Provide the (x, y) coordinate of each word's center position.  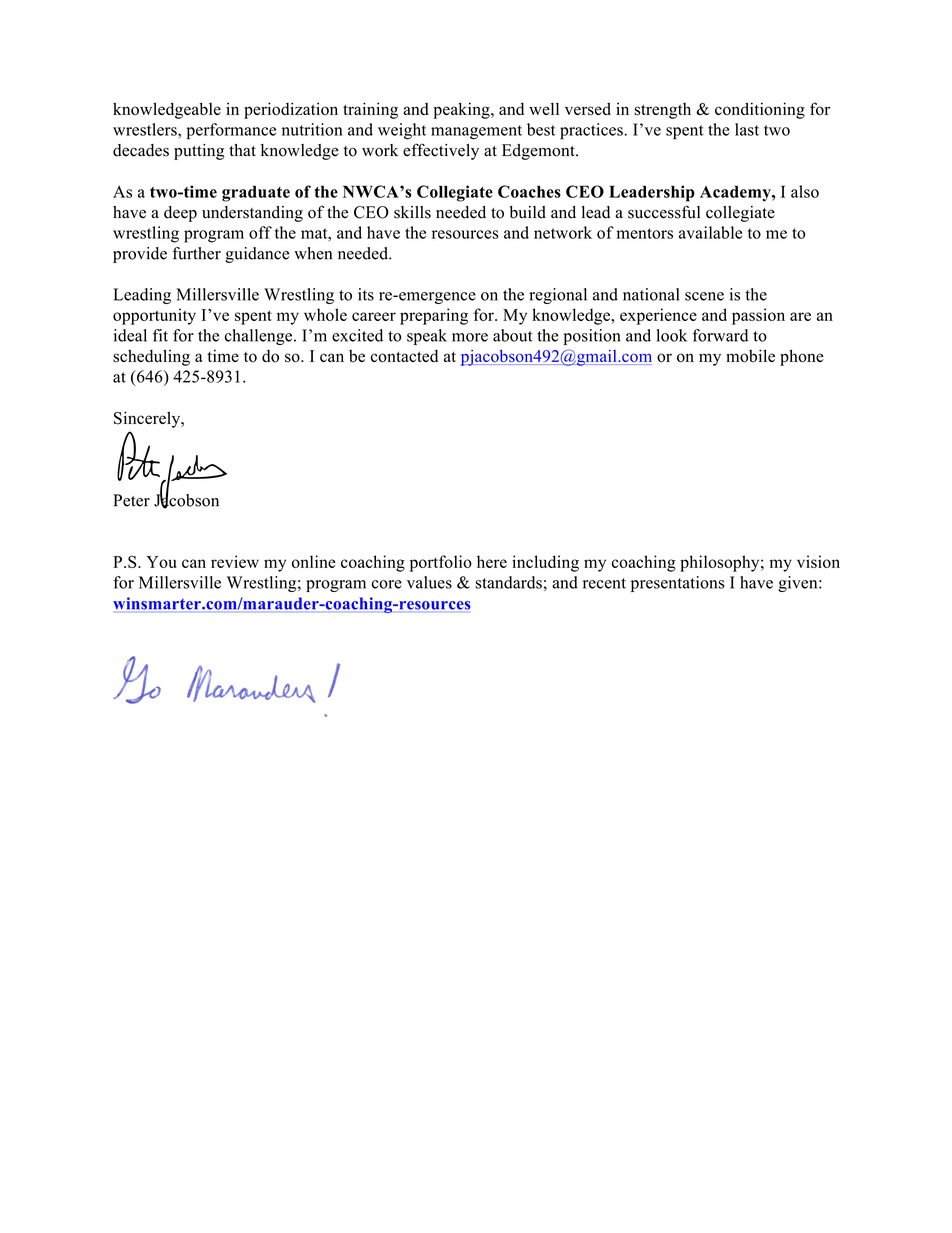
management (476, 132)
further (197, 253)
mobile (750, 356)
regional (558, 296)
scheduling (151, 357)
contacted (404, 356)
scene (704, 296)
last (747, 129)
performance (231, 131)
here (492, 561)
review (235, 561)
